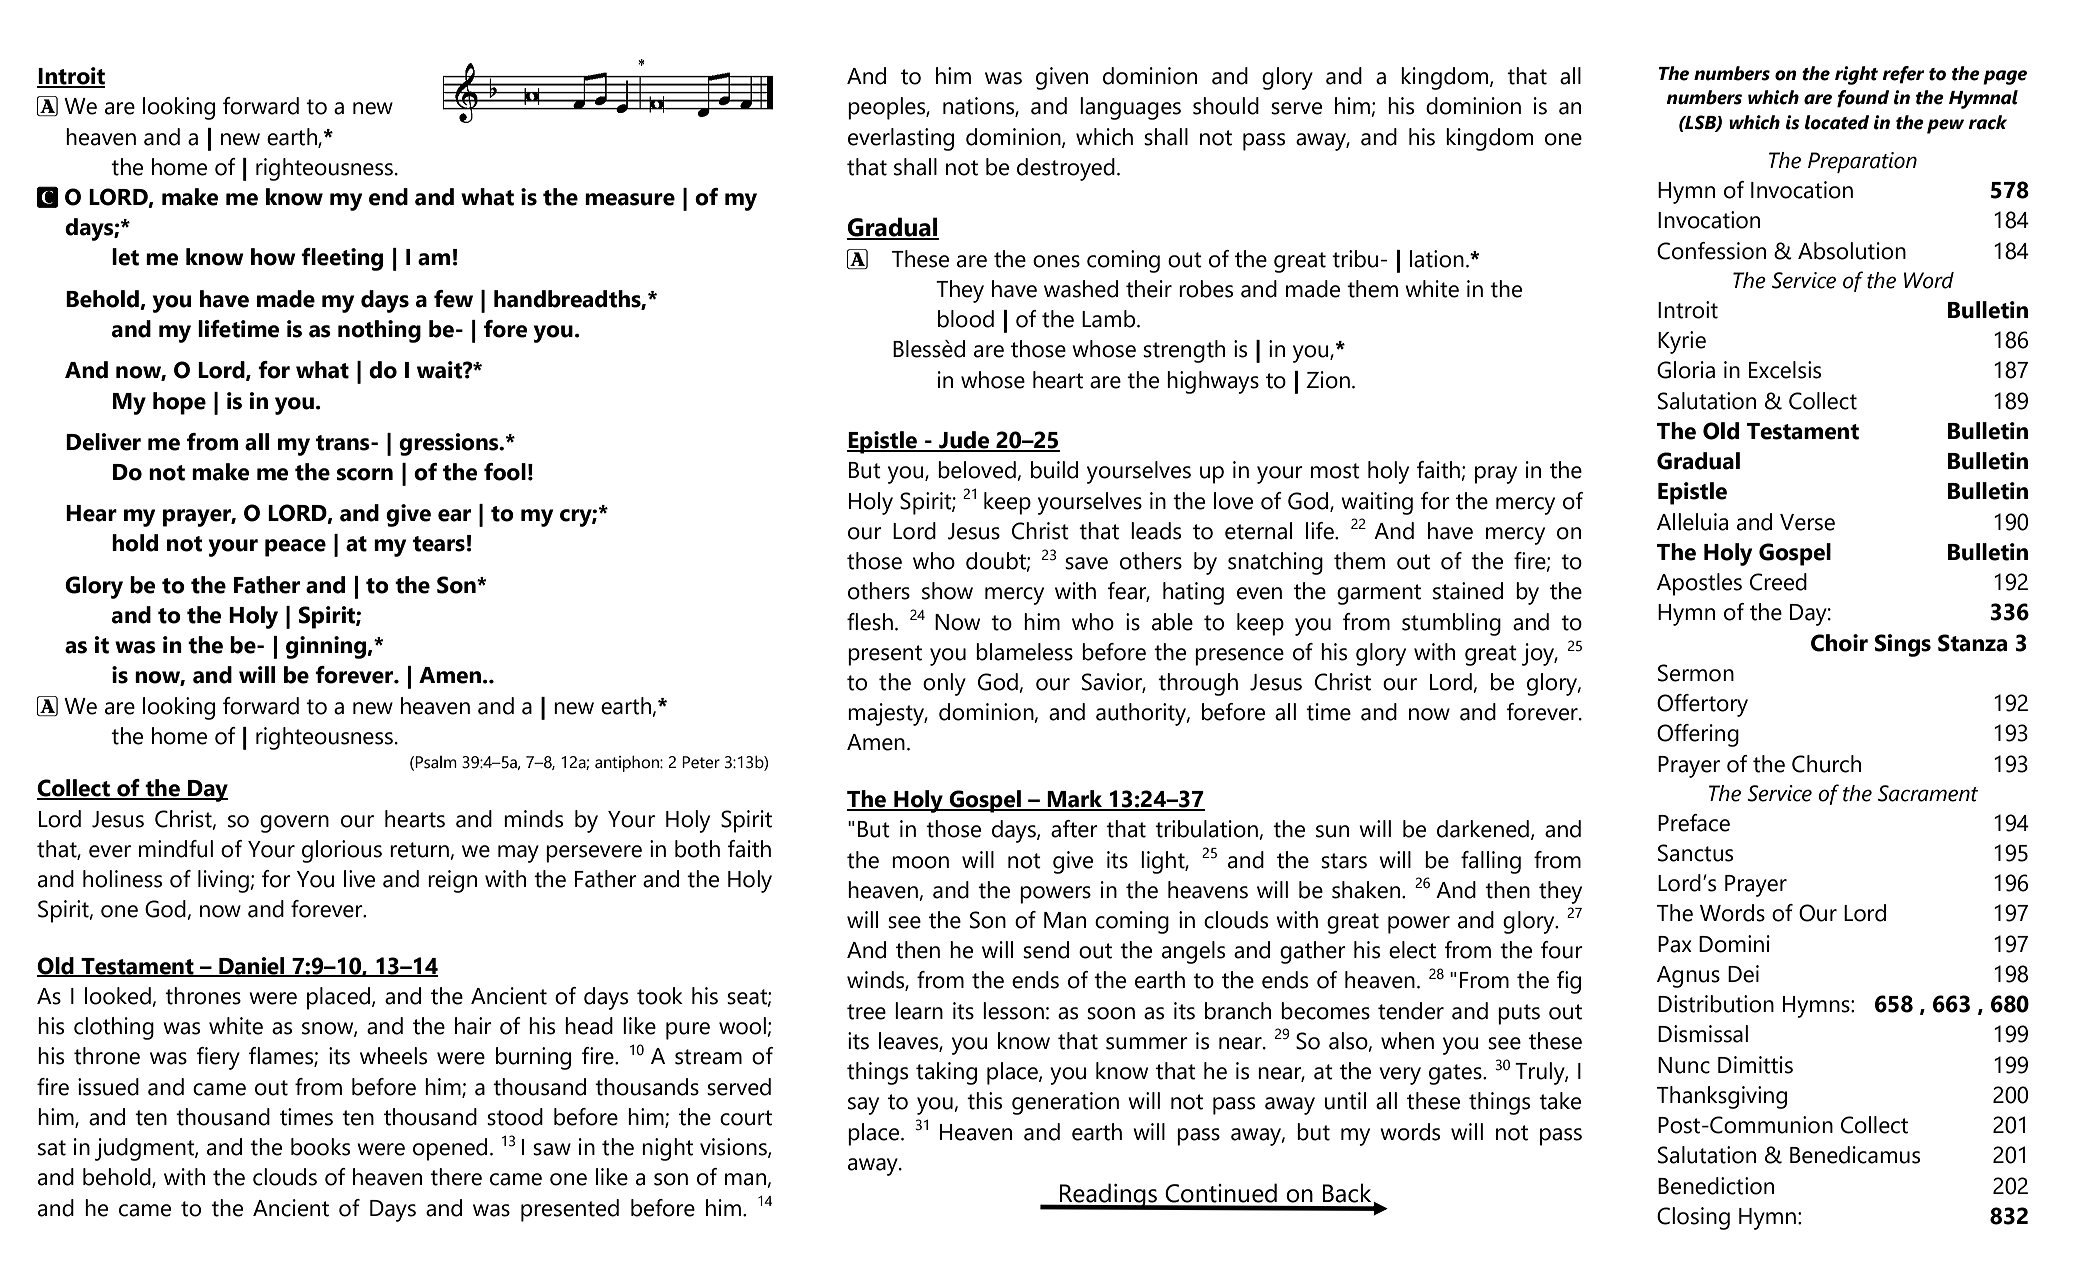 The width and height of the page is (2084, 1265). What do you see at coordinates (1046, 950) in the page?
I see `send` at bounding box center [1046, 950].
